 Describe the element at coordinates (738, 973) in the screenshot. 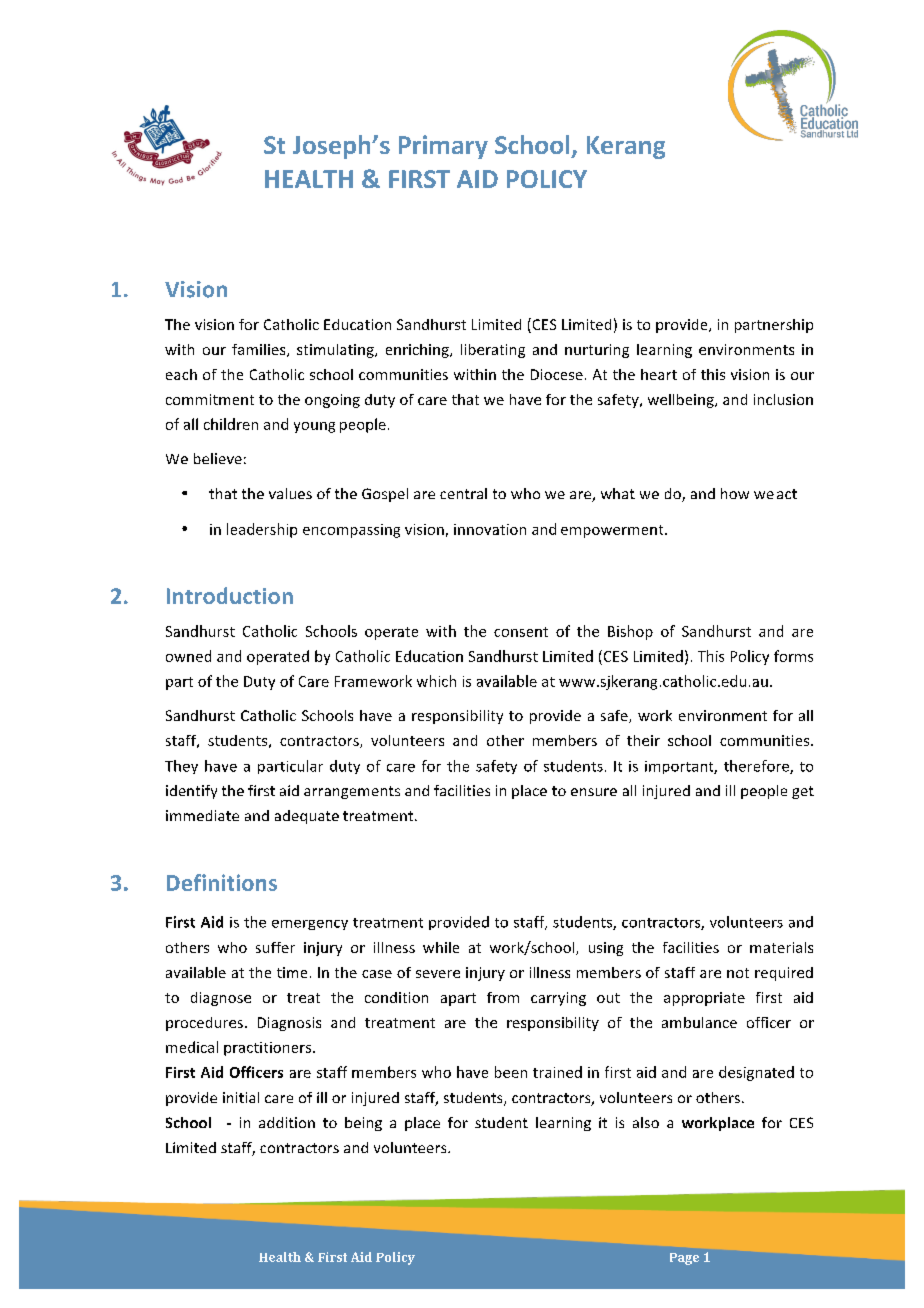

I see `not` at that location.
